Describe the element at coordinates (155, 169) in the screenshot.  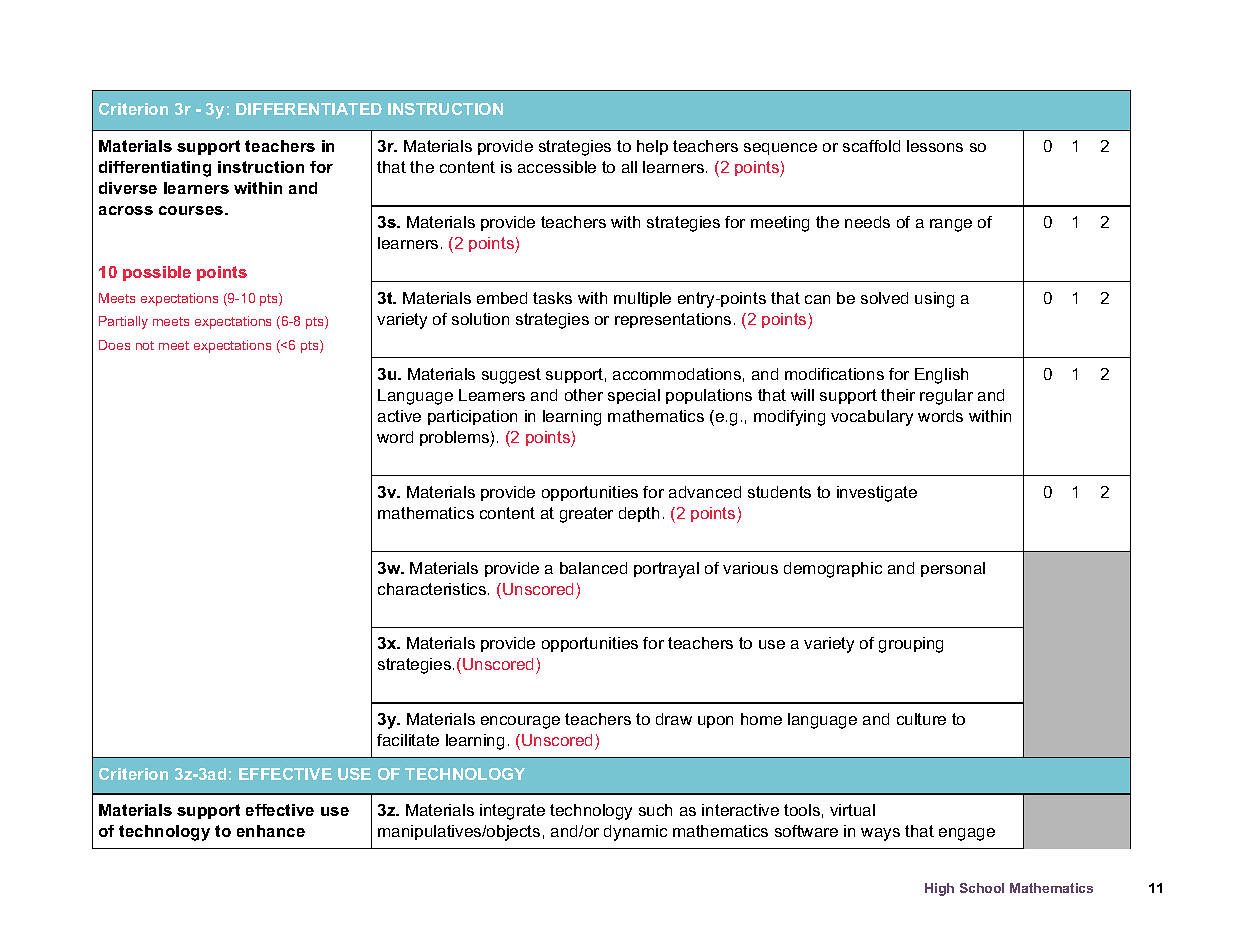
I see `differentiating` at that location.
